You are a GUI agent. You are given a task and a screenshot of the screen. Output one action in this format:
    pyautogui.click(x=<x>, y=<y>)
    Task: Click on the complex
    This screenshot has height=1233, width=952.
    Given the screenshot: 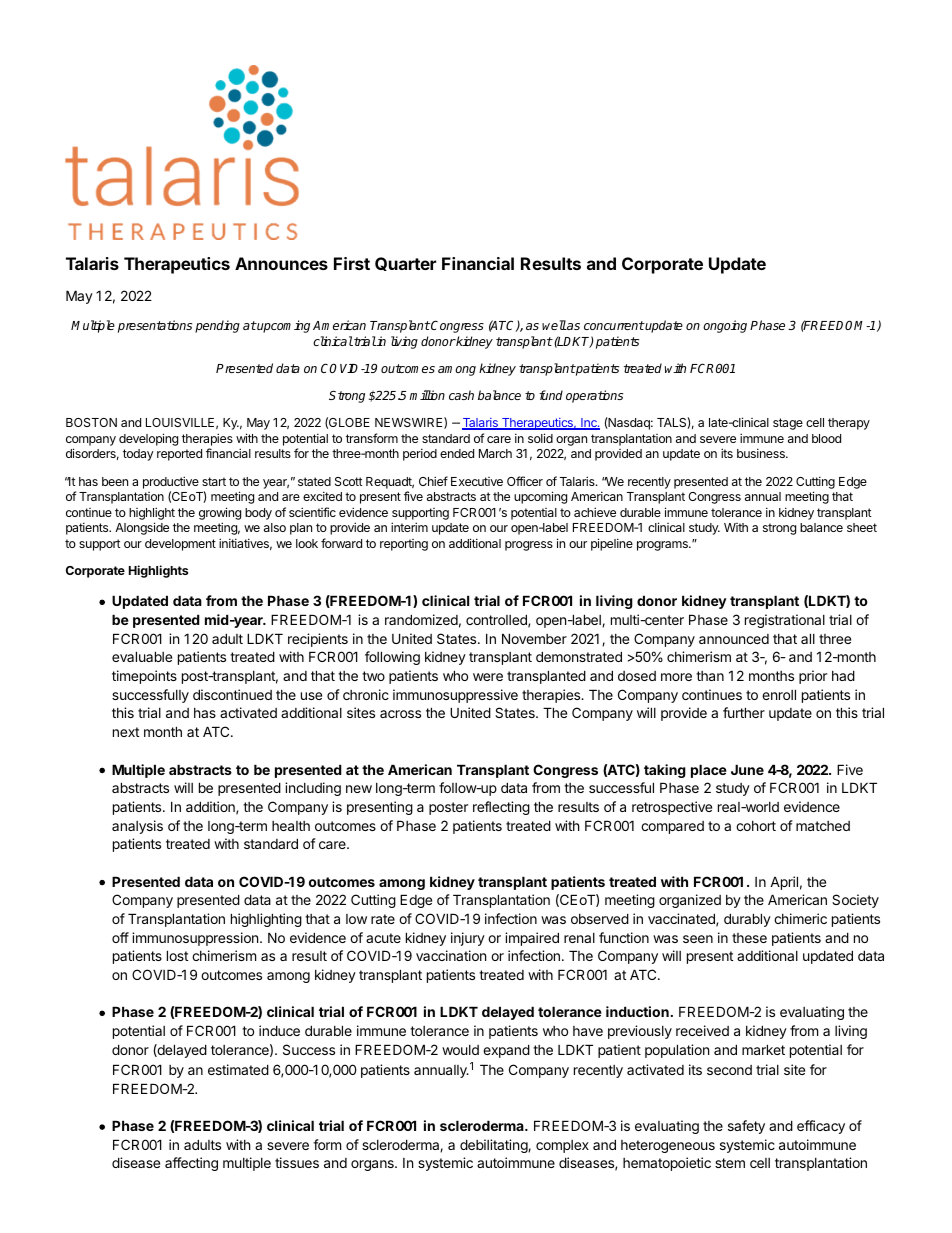 What is the action you would take?
    pyautogui.click(x=562, y=1146)
